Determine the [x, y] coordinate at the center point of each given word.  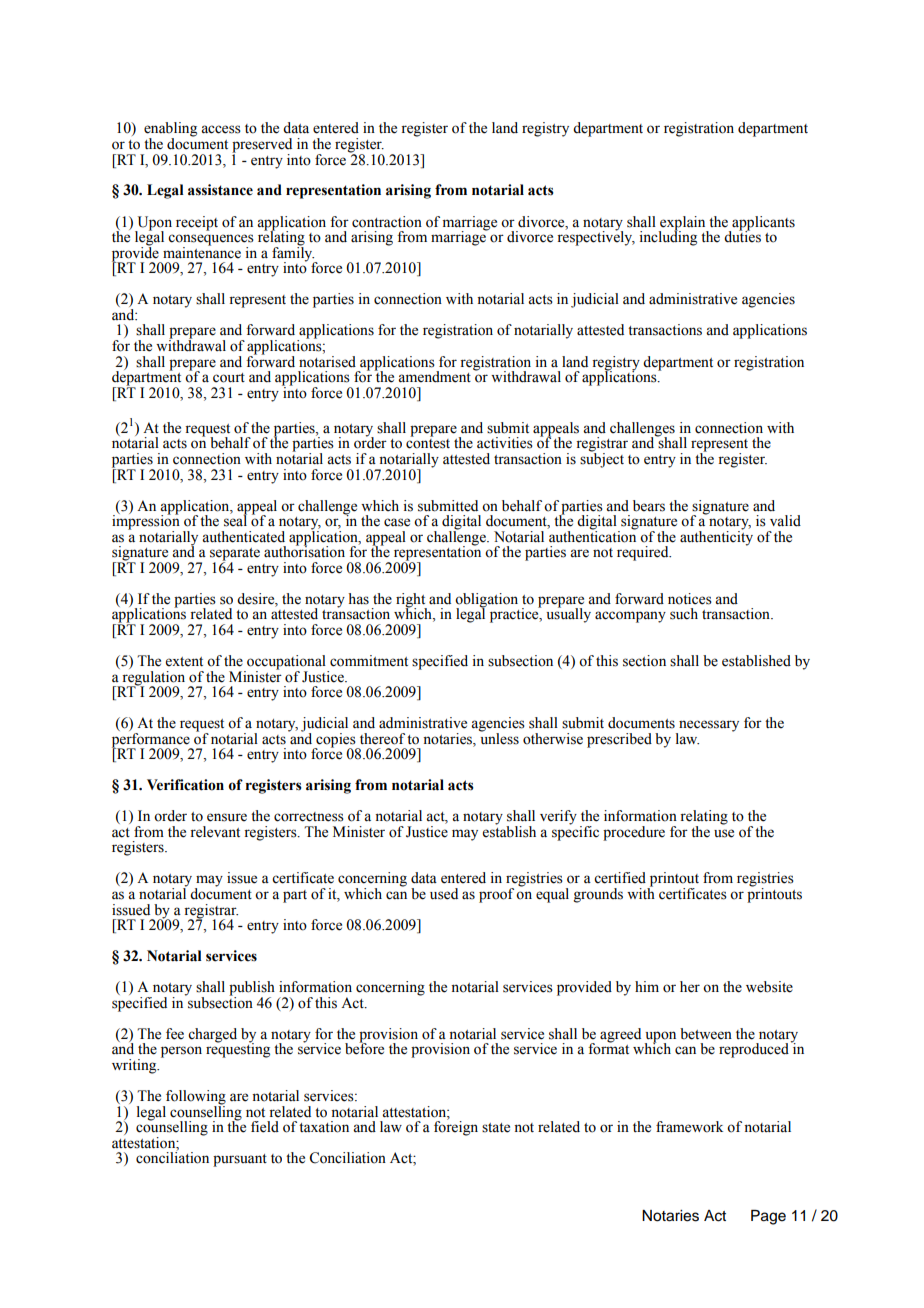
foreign [456, 1127]
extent [184, 662]
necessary [708, 727]
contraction [387, 222]
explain [683, 224]
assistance [220, 190]
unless [499, 737]
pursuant [240, 1160]
